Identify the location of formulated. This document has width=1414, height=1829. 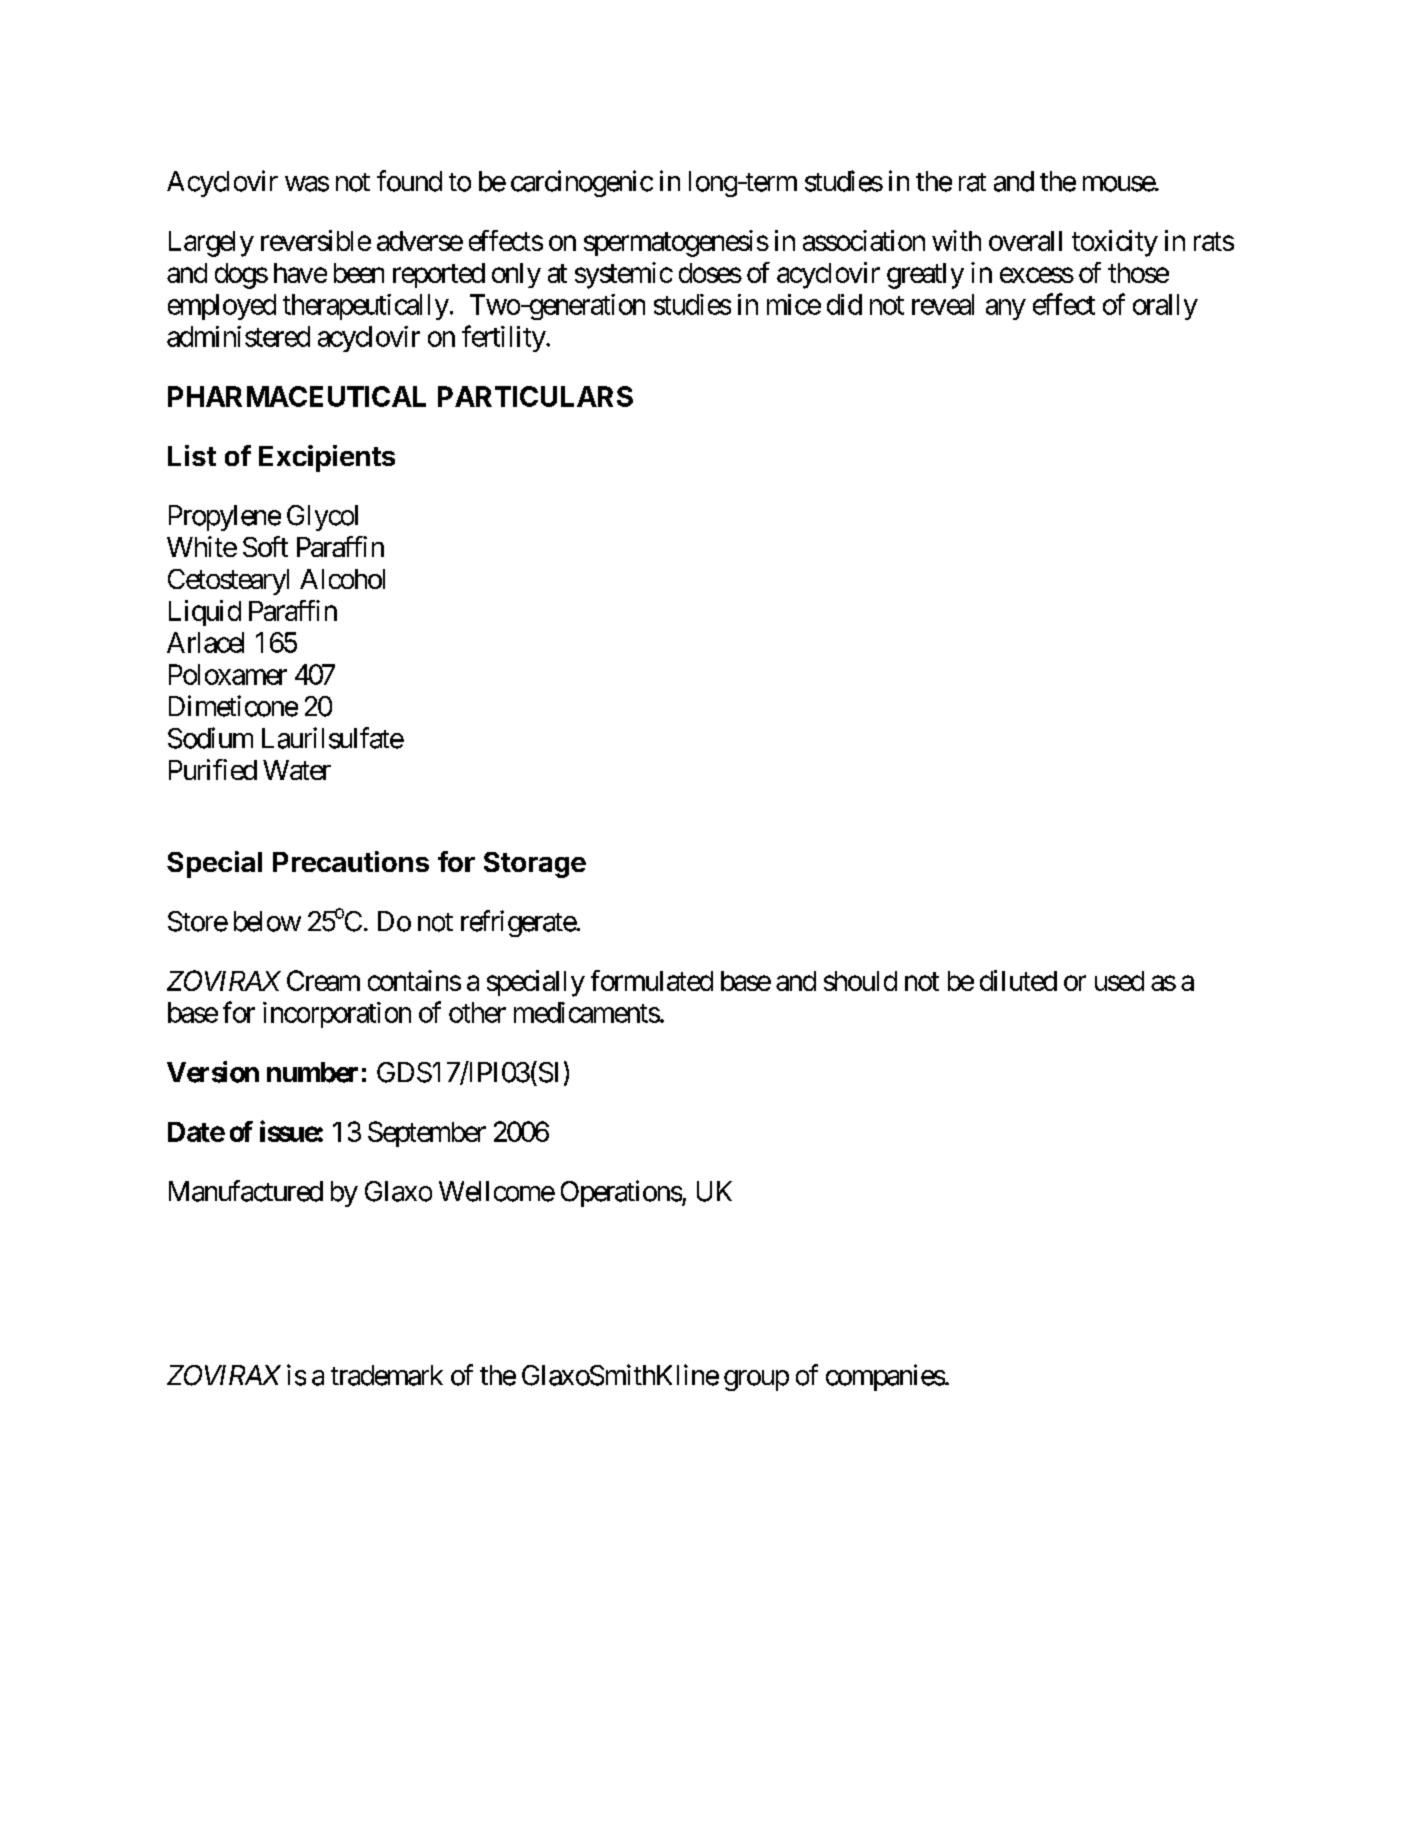
(652, 980).
